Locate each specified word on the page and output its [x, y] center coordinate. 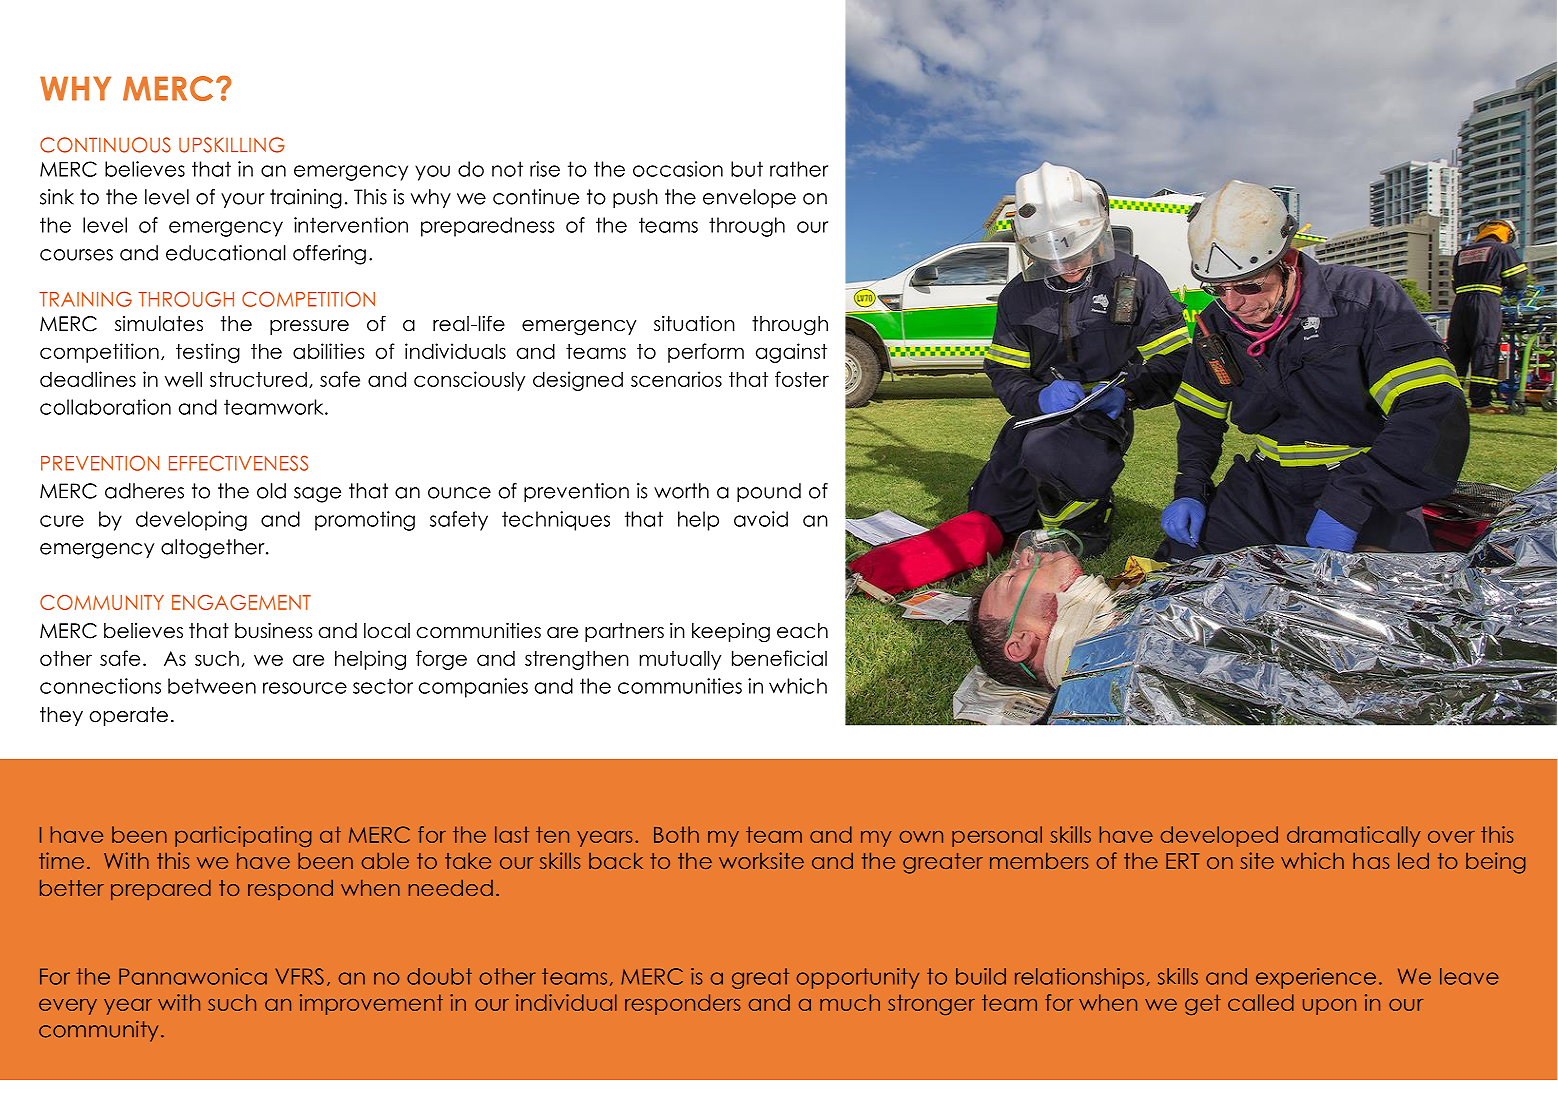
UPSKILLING [232, 145]
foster [802, 379]
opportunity [857, 978]
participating [243, 836]
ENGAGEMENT [241, 602]
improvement [371, 1004]
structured [258, 379]
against [791, 353]
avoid [761, 519]
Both [676, 834]
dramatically [1354, 836]
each [802, 631]
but [747, 169]
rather [799, 169]
